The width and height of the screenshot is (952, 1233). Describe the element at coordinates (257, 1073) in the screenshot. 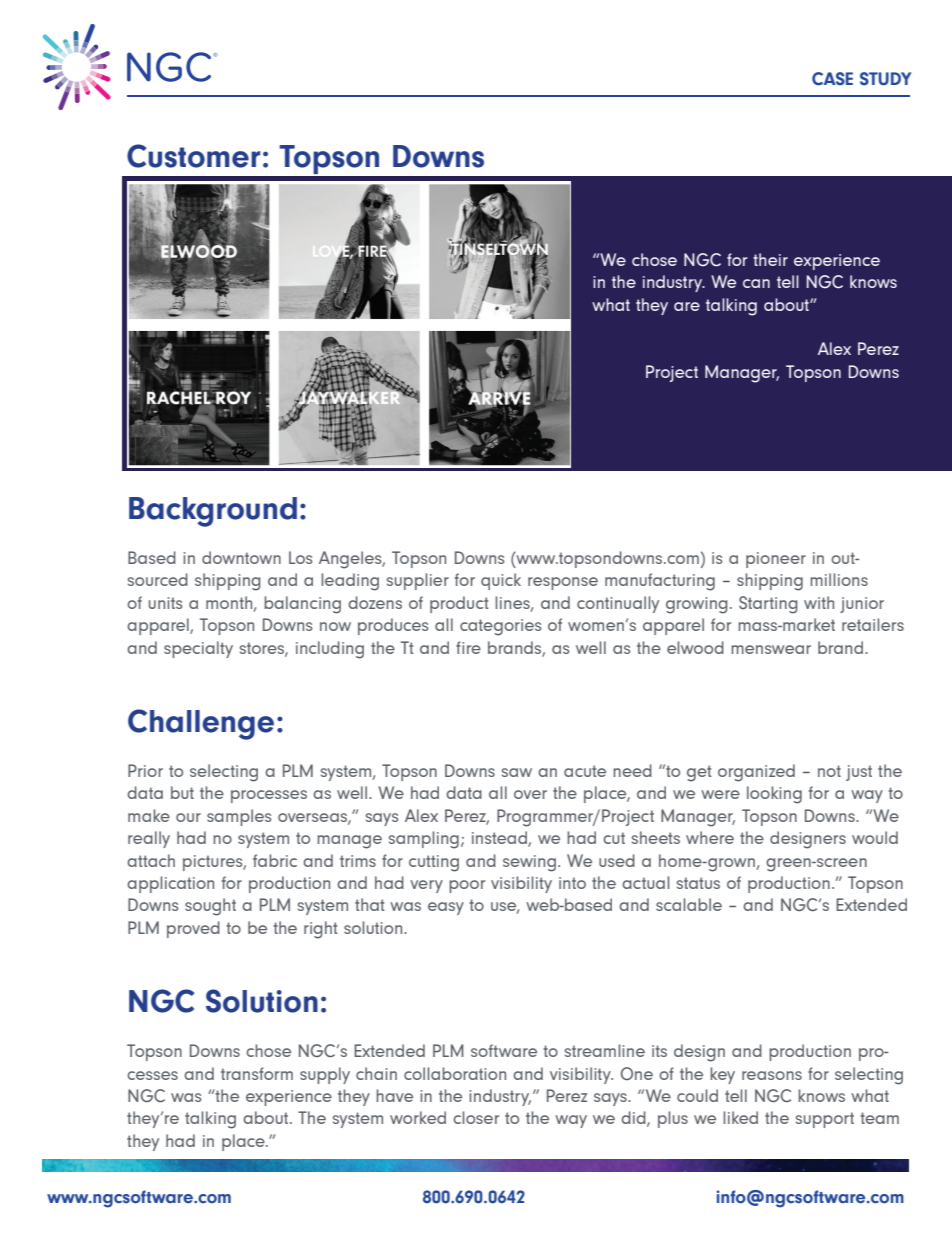

I see `transform` at that location.
